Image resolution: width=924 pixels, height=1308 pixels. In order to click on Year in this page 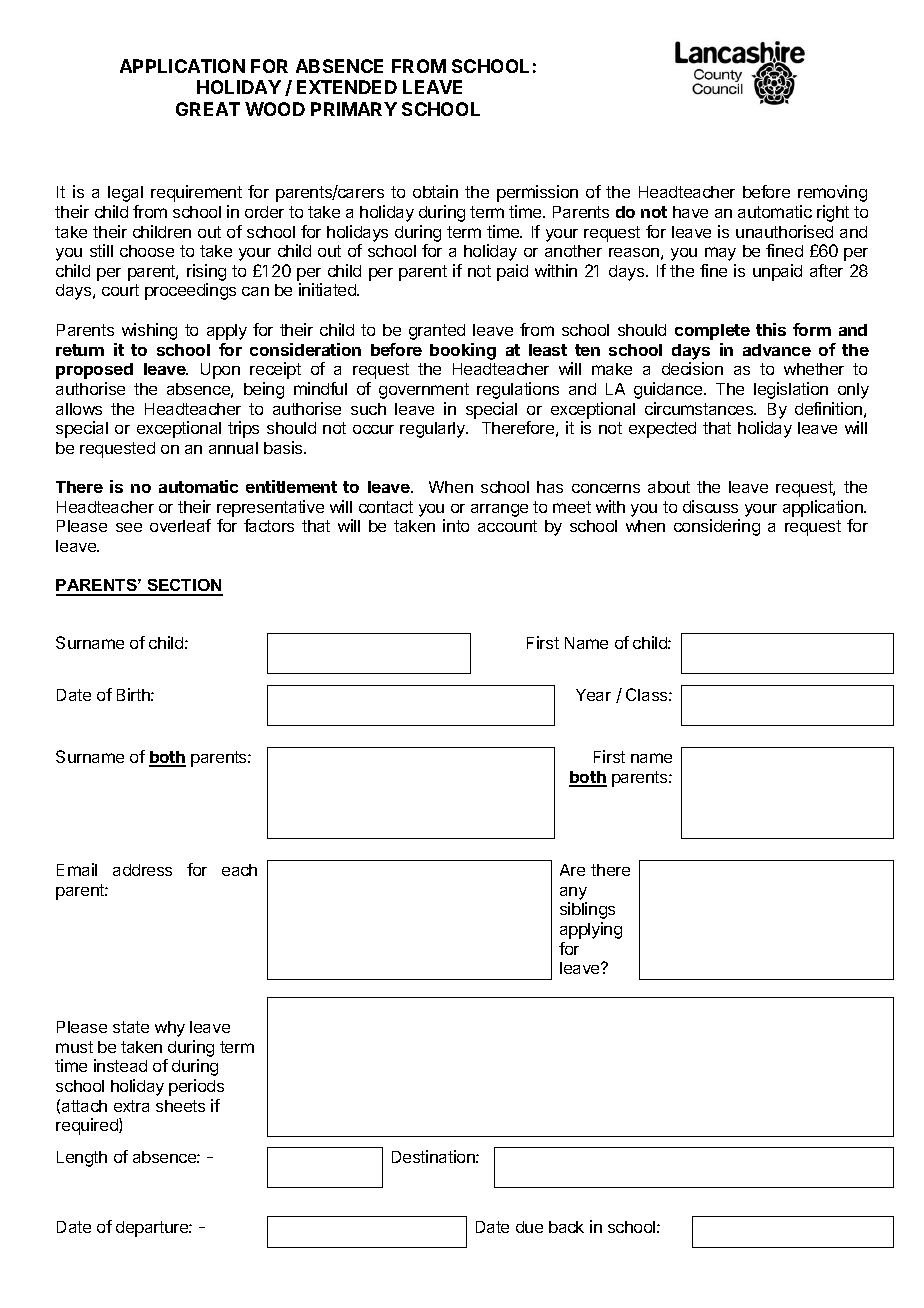, I will do `click(593, 695)`.
